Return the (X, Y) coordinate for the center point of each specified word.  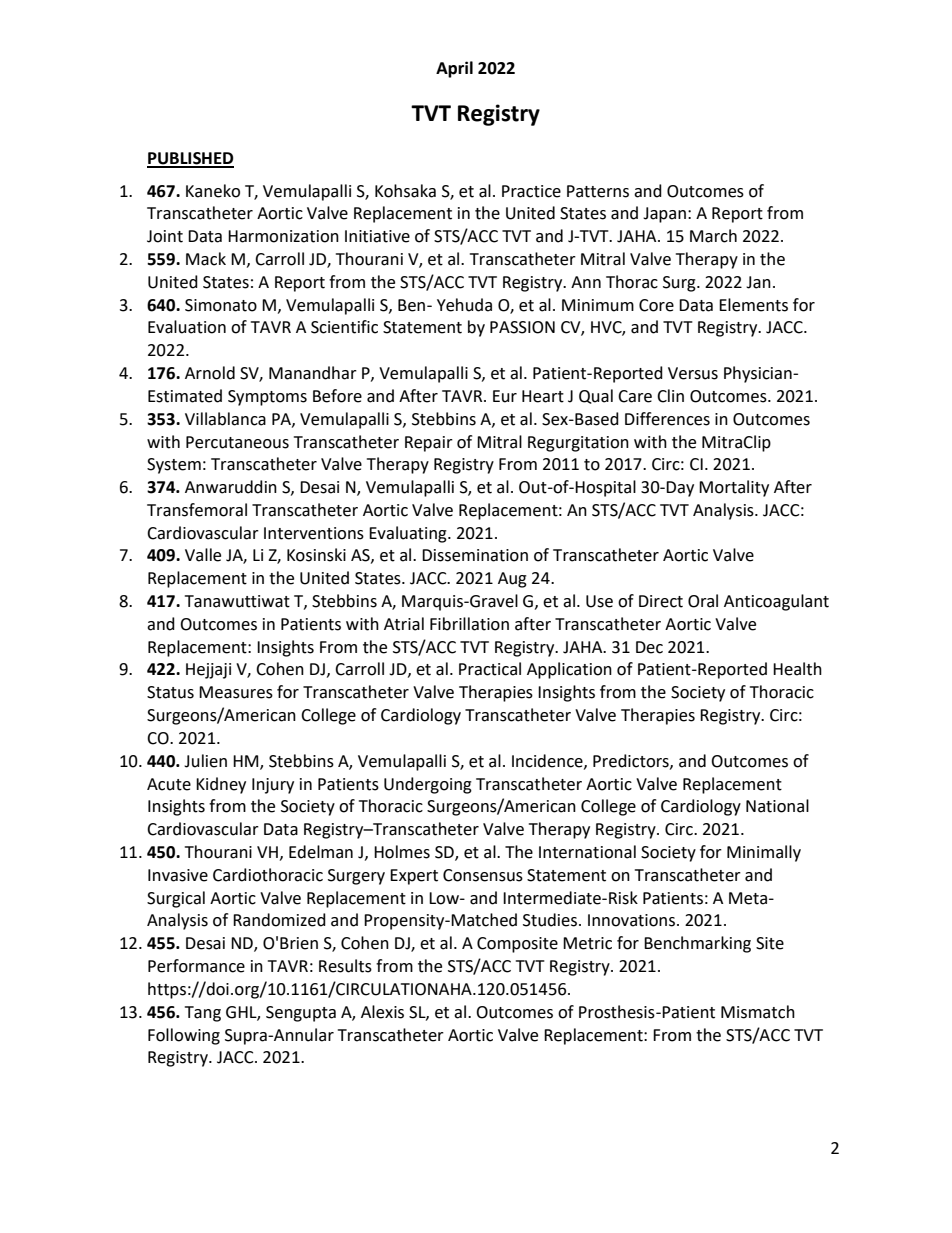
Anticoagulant (776, 602)
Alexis (382, 1012)
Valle (203, 555)
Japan (664, 215)
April (454, 69)
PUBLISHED (190, 159)
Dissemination (475, 555)
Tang (203, 1014)
